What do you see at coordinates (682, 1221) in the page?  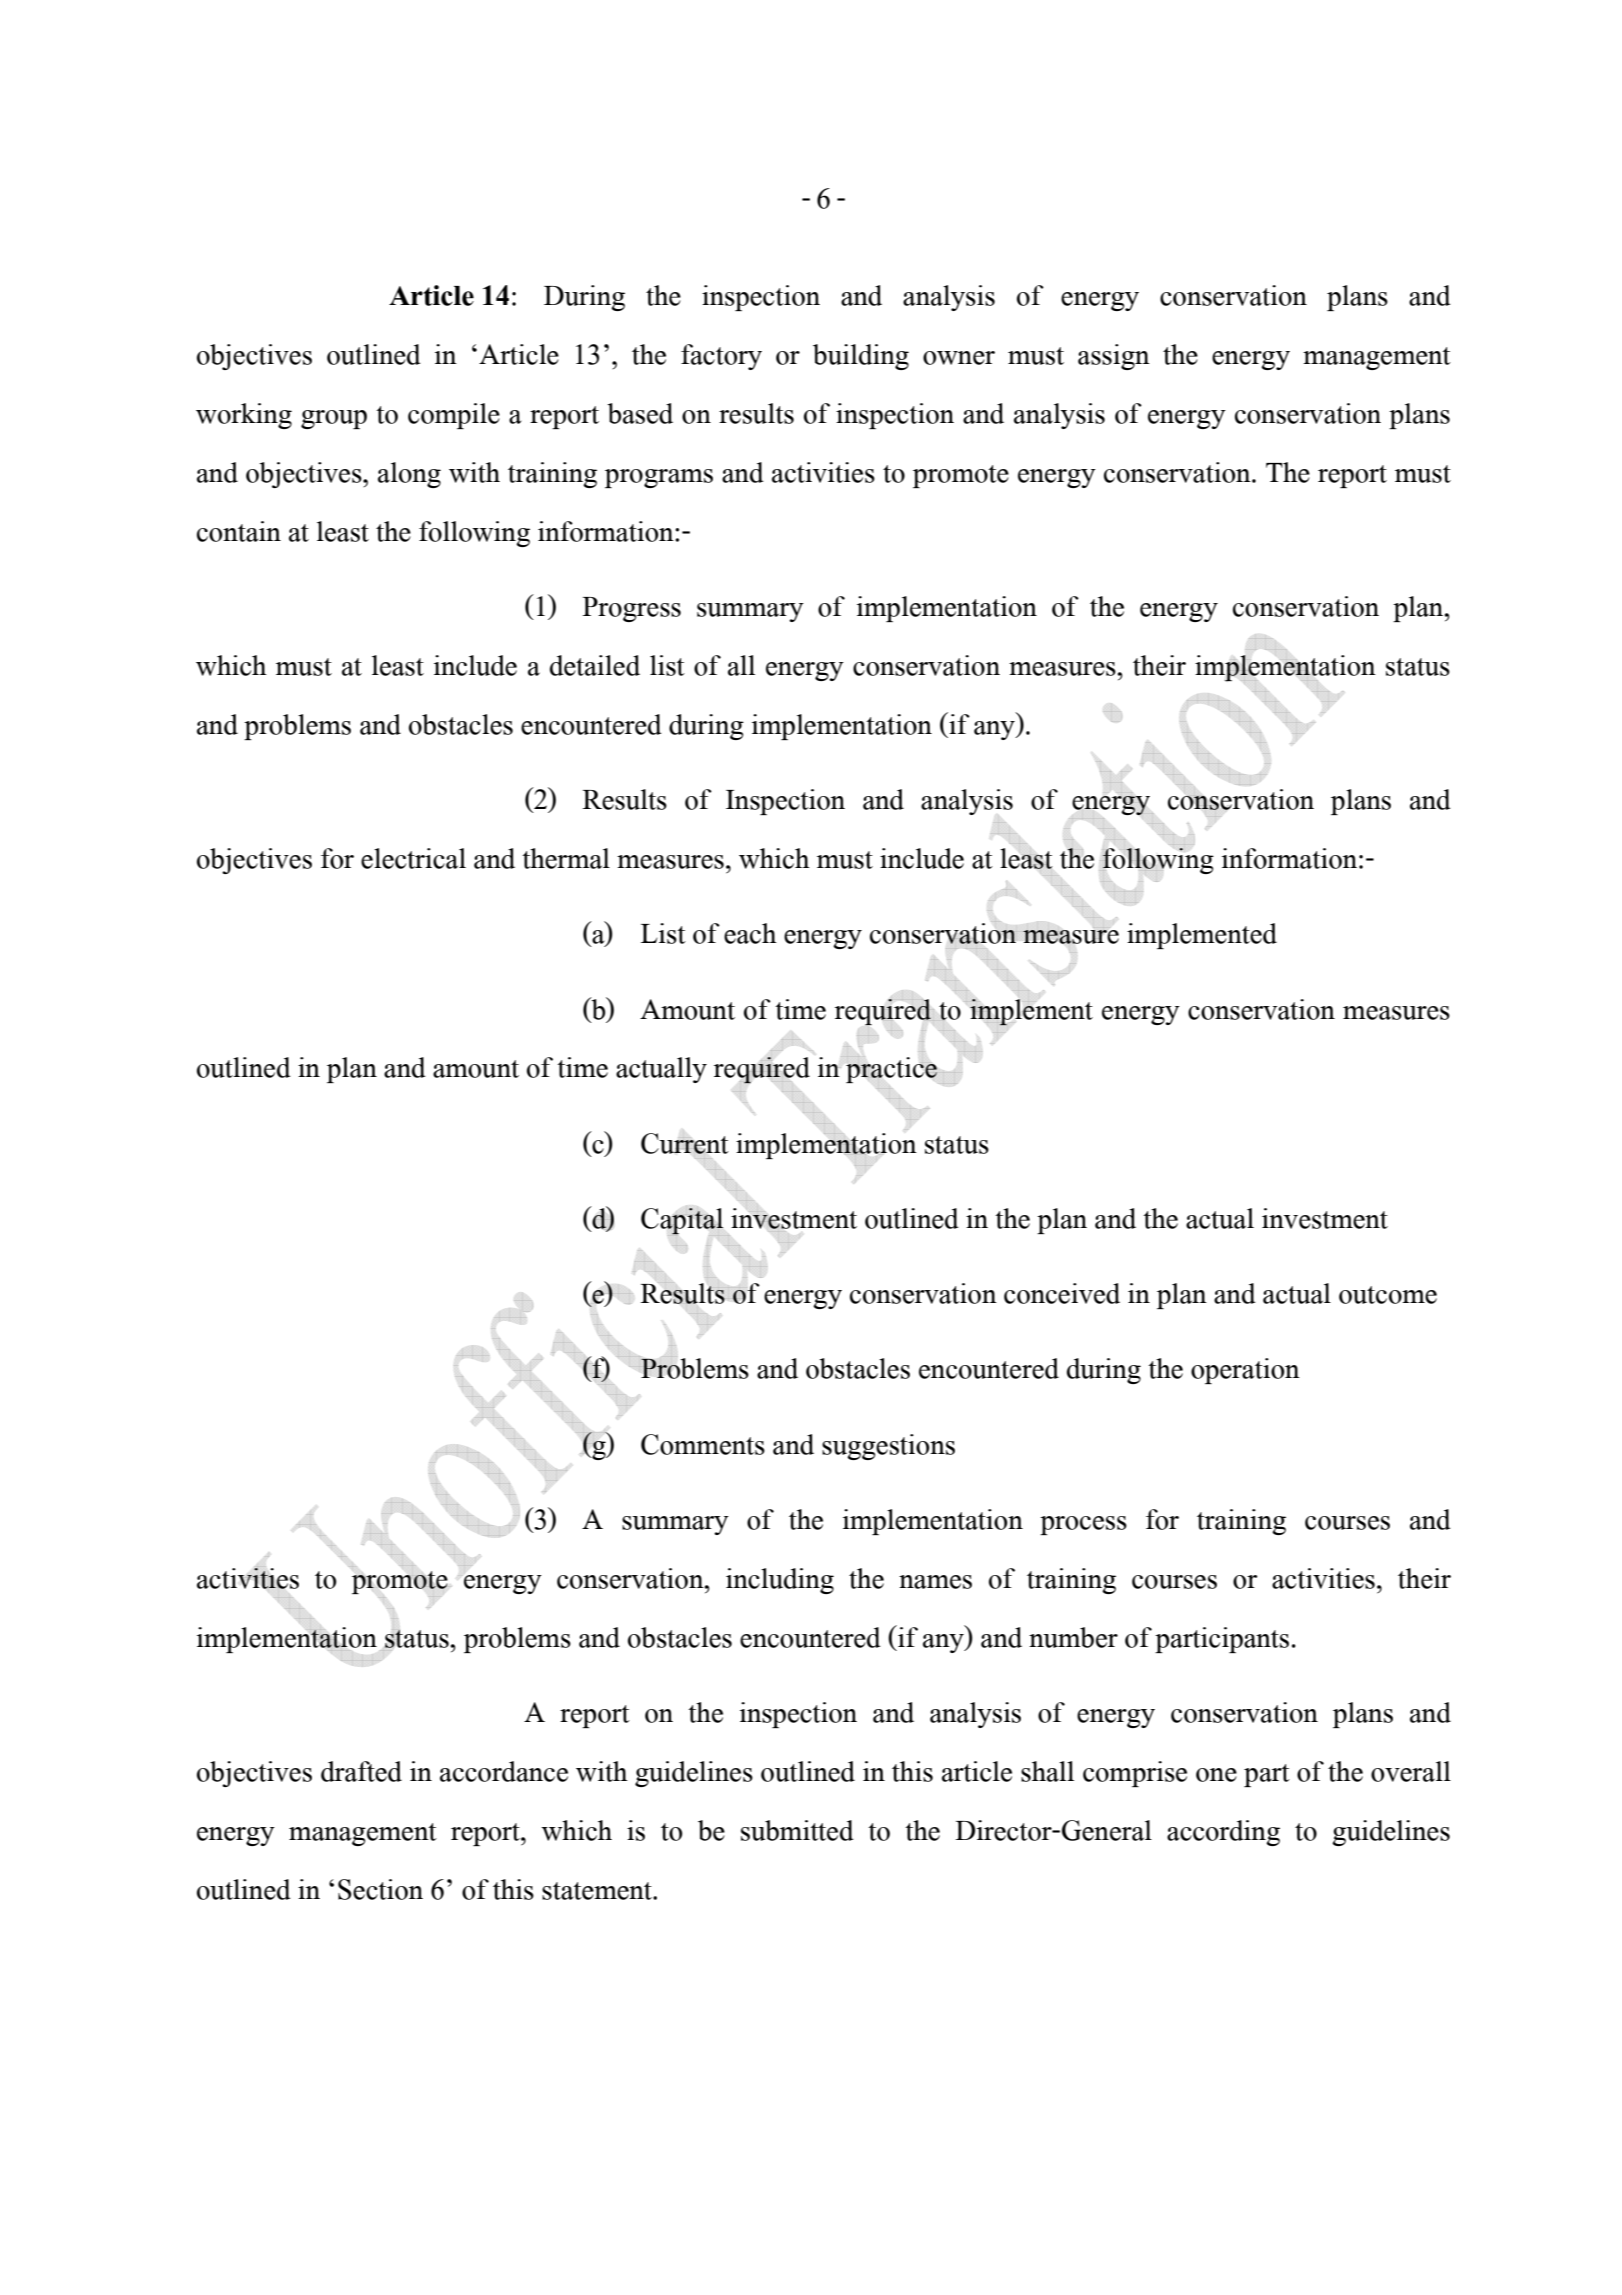 I see `Capital` at bounding box center [682, 1221].
